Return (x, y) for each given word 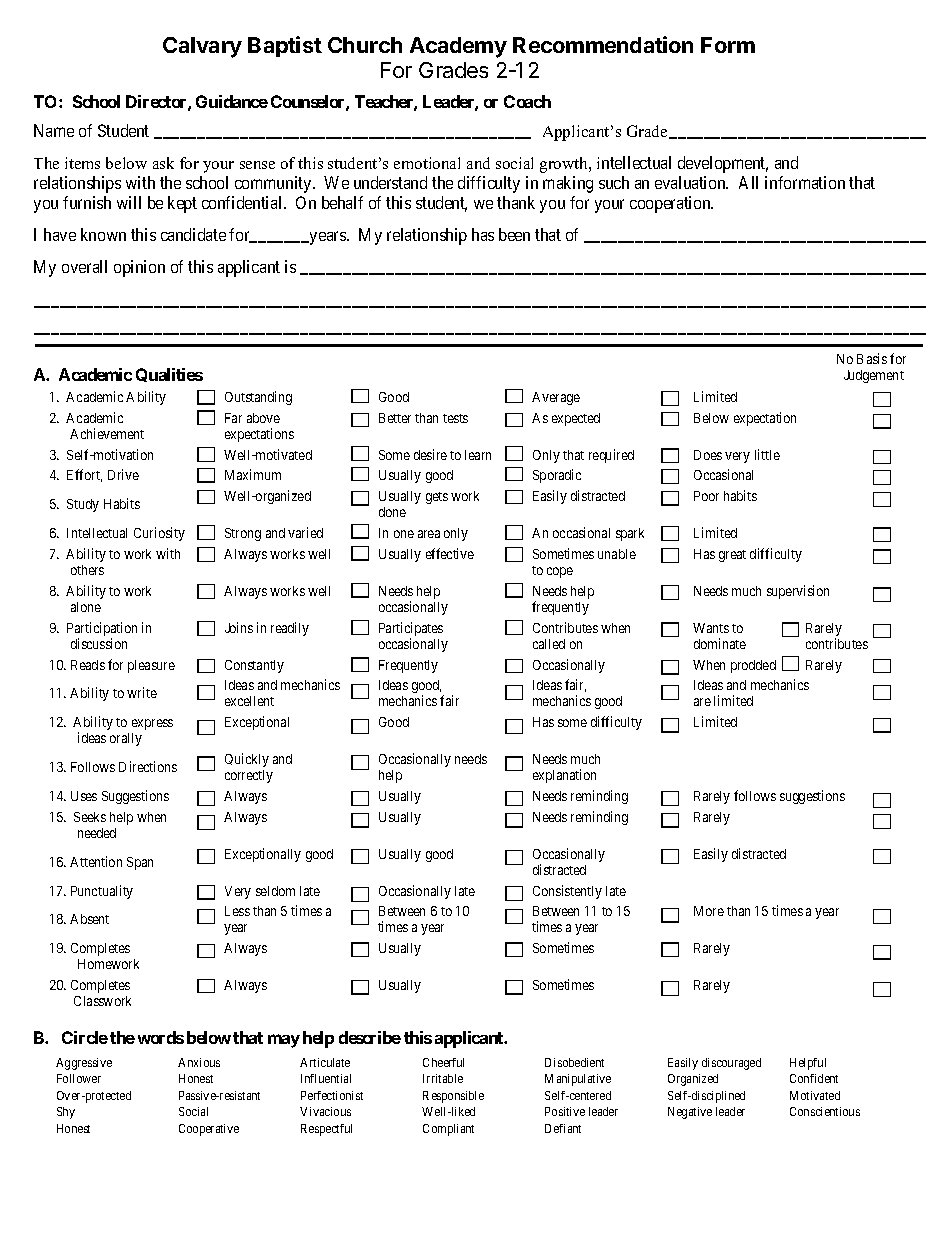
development (723, 164)
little (767, 454)
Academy (458, 47)
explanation (564, 776)
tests (455, 418)
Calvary (202, 47)
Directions (148, 766)
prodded (753, 666)
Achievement (107, 433)
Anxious (199, 1062)
